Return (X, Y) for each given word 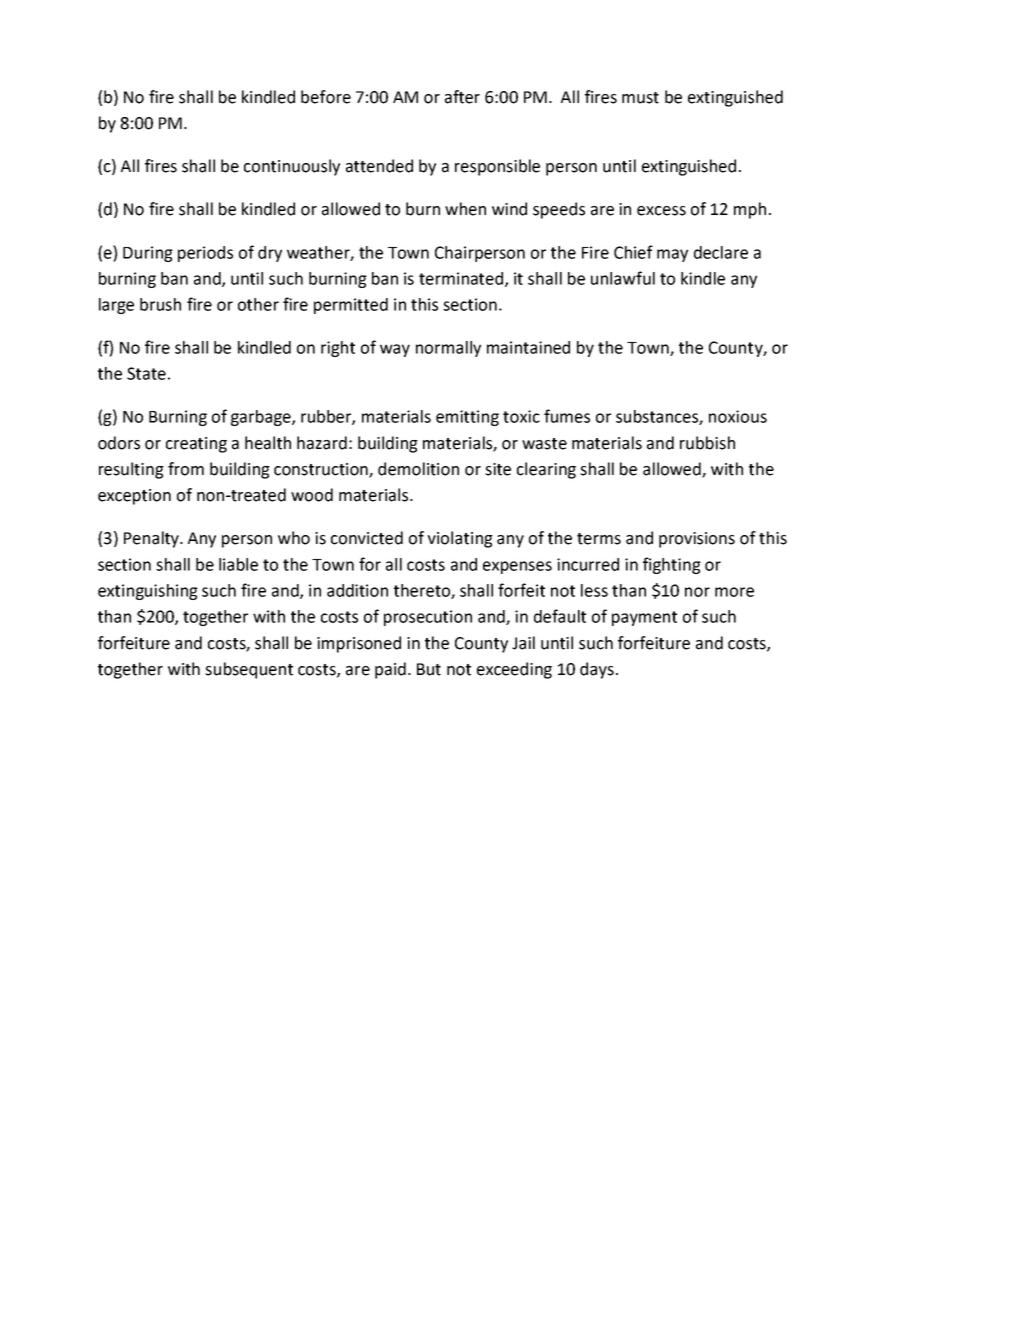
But (429, 669)
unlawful (623, 278)
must (640, 98)
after (462, 97)
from (186, 469)
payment (644, 618)
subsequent (249, 670)
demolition (418, 469)
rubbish (707, 443)
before (326, 97)
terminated (462, 279)
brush (160, 304)
